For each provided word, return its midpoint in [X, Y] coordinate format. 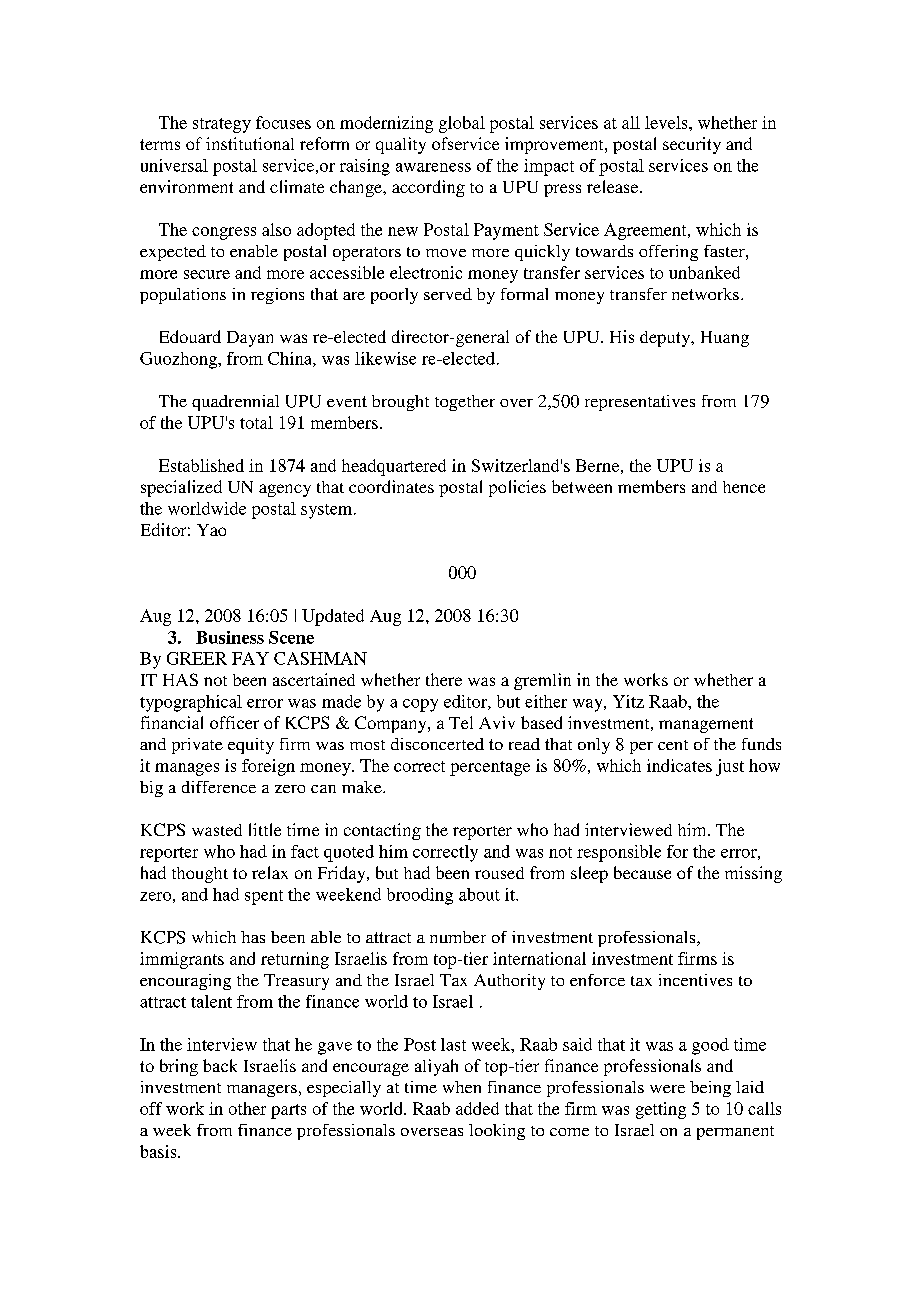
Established [201, 465]
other [247, 1108]
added [477, 1108]
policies [517, 488]
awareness [433, 167]
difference [219, 787]
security [692, 145]
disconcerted [437, 744]
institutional [250, 143]
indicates [679, 765]
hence [744, 487]
